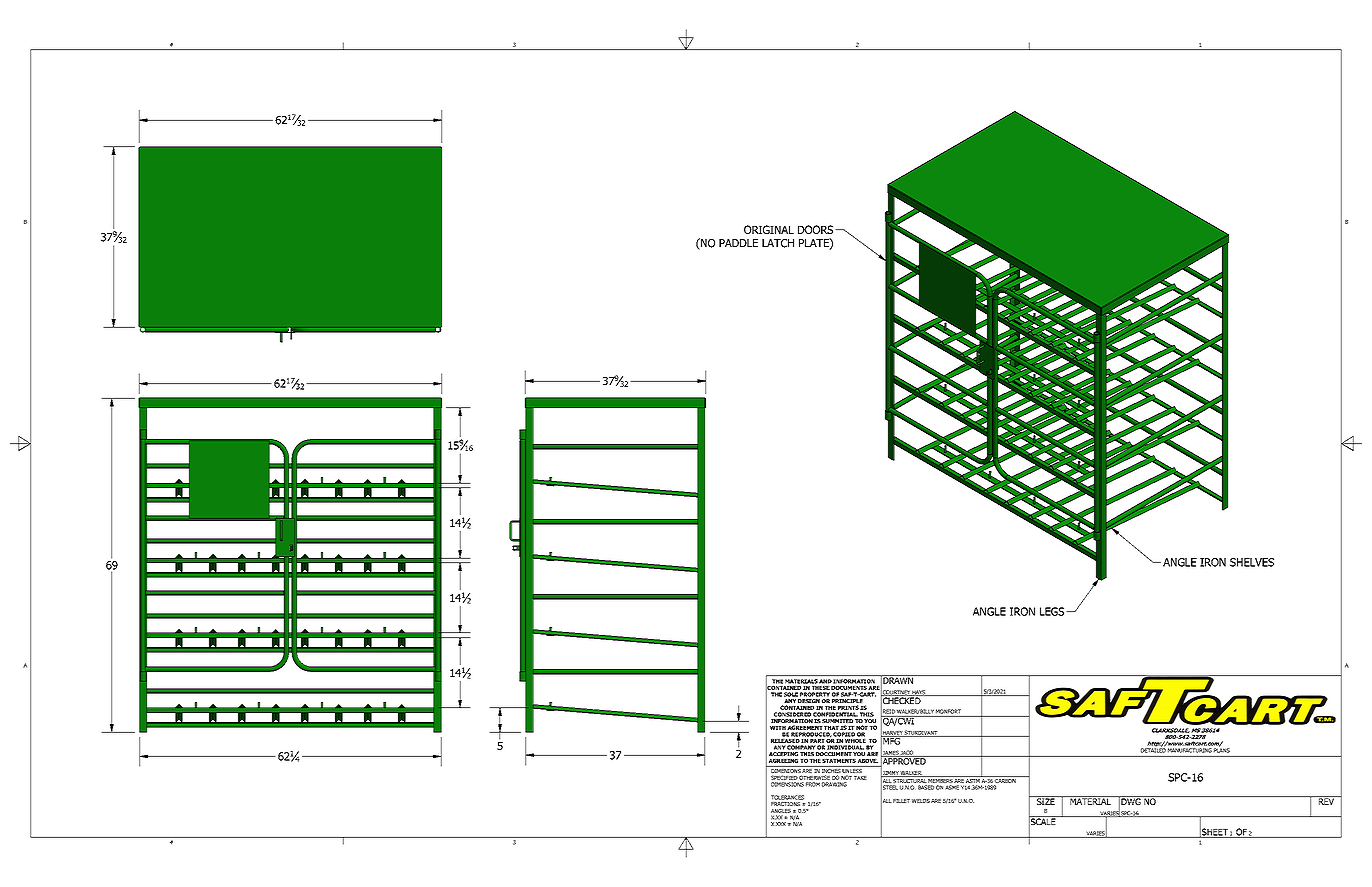 The height and width of the screenshot is (887, 1372). I want to click on HAYS, so click(919, 693).
